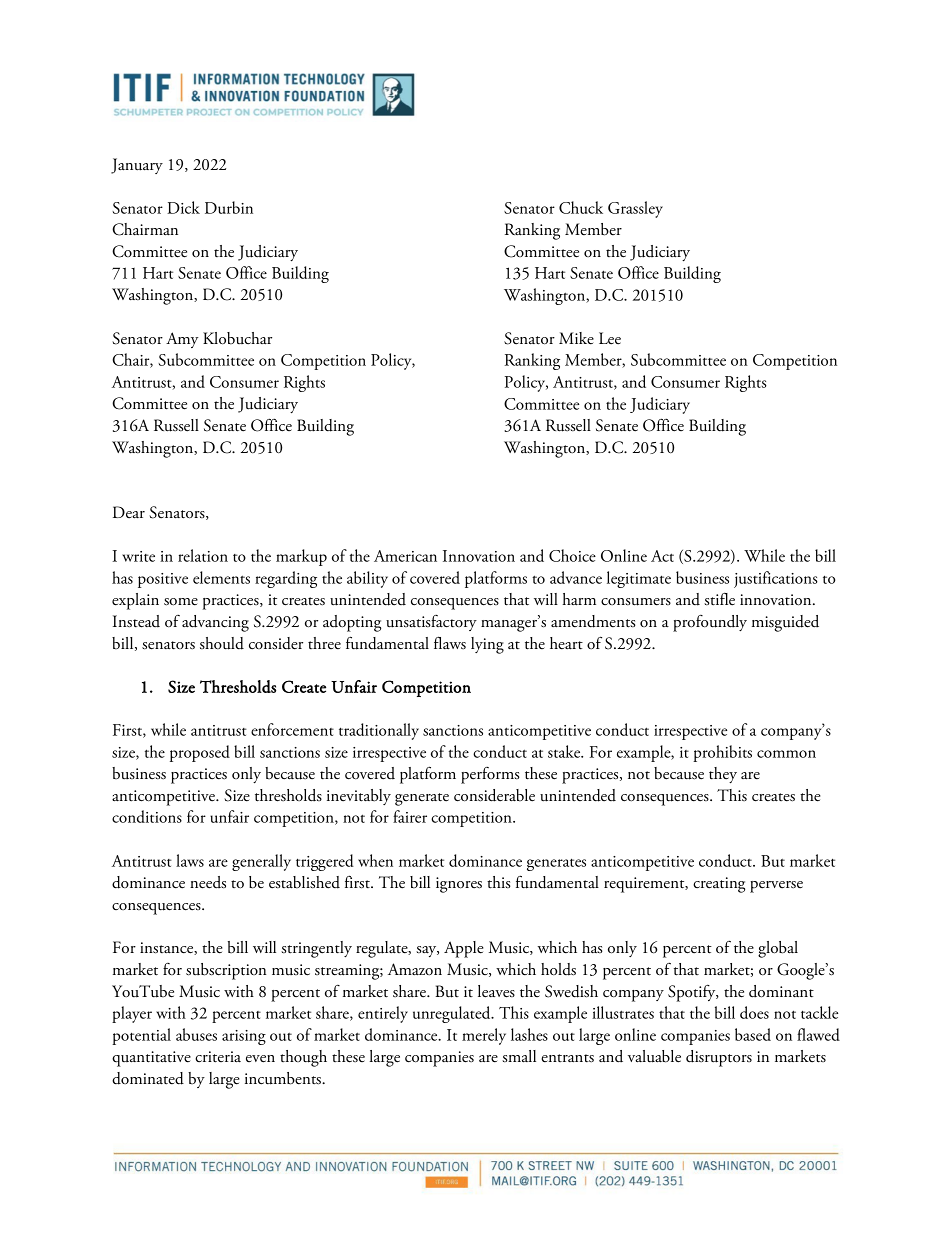 The image size is (952, 1233). I want to click on Chuck, so click(581, 207).
